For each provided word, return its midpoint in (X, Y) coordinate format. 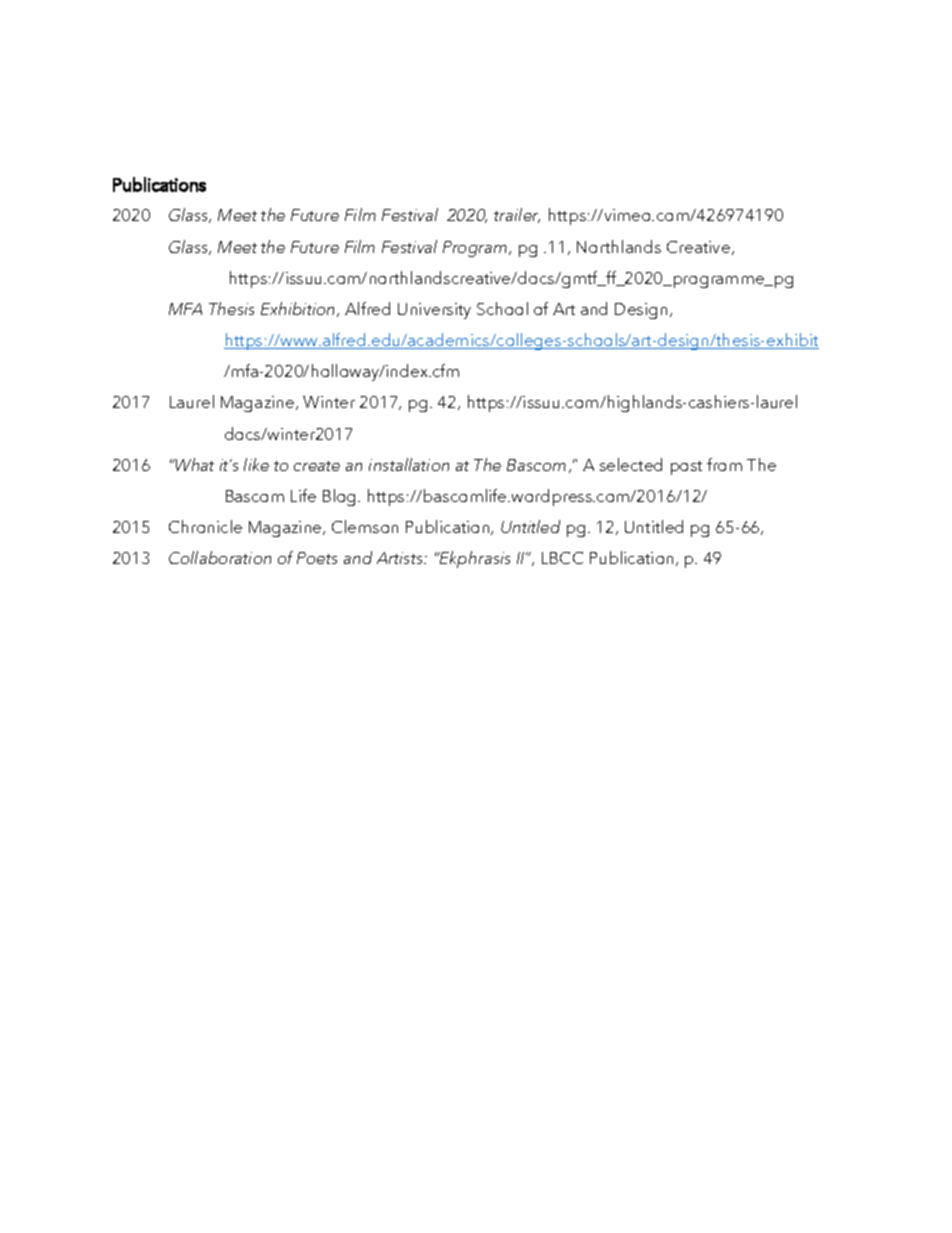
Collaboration (220, 557)
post (686, 468)
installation (409, 464)
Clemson (365, 526)
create (317, 466)
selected (631, 464)
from (724, 464)
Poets (317, 558)
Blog (341, 497)
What (194, 464)
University (434, 311)
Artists (401, 558)
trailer (517, 215)
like (256, 464)
